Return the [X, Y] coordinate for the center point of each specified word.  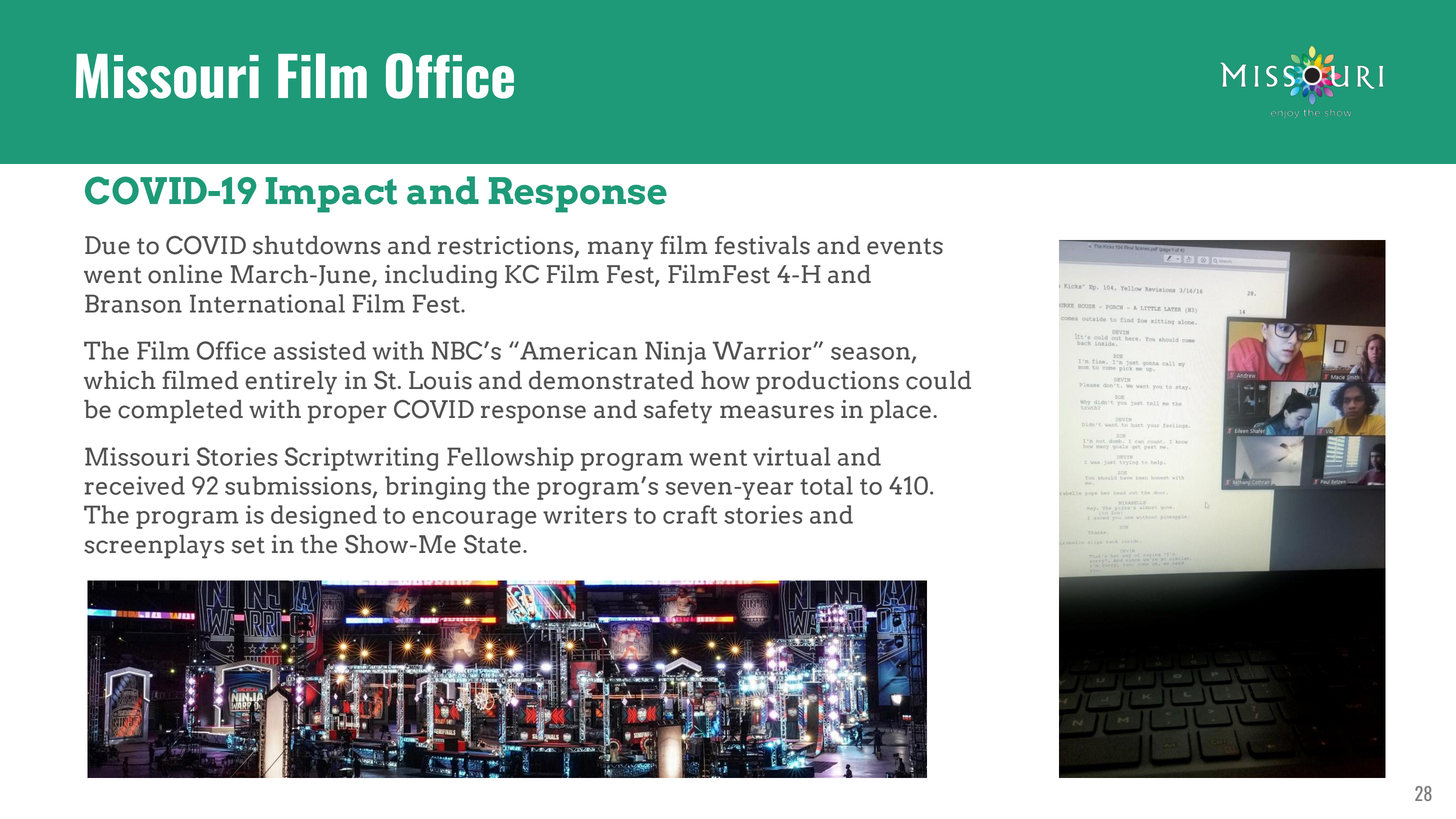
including [441, 277]
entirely [291, 383]
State [492, 544]
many [620, 250]
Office [450, 76]
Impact [331, 195]
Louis [440, 380]
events [905, 246]
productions [827, 383]
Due [107, 245]
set [248, 545]
